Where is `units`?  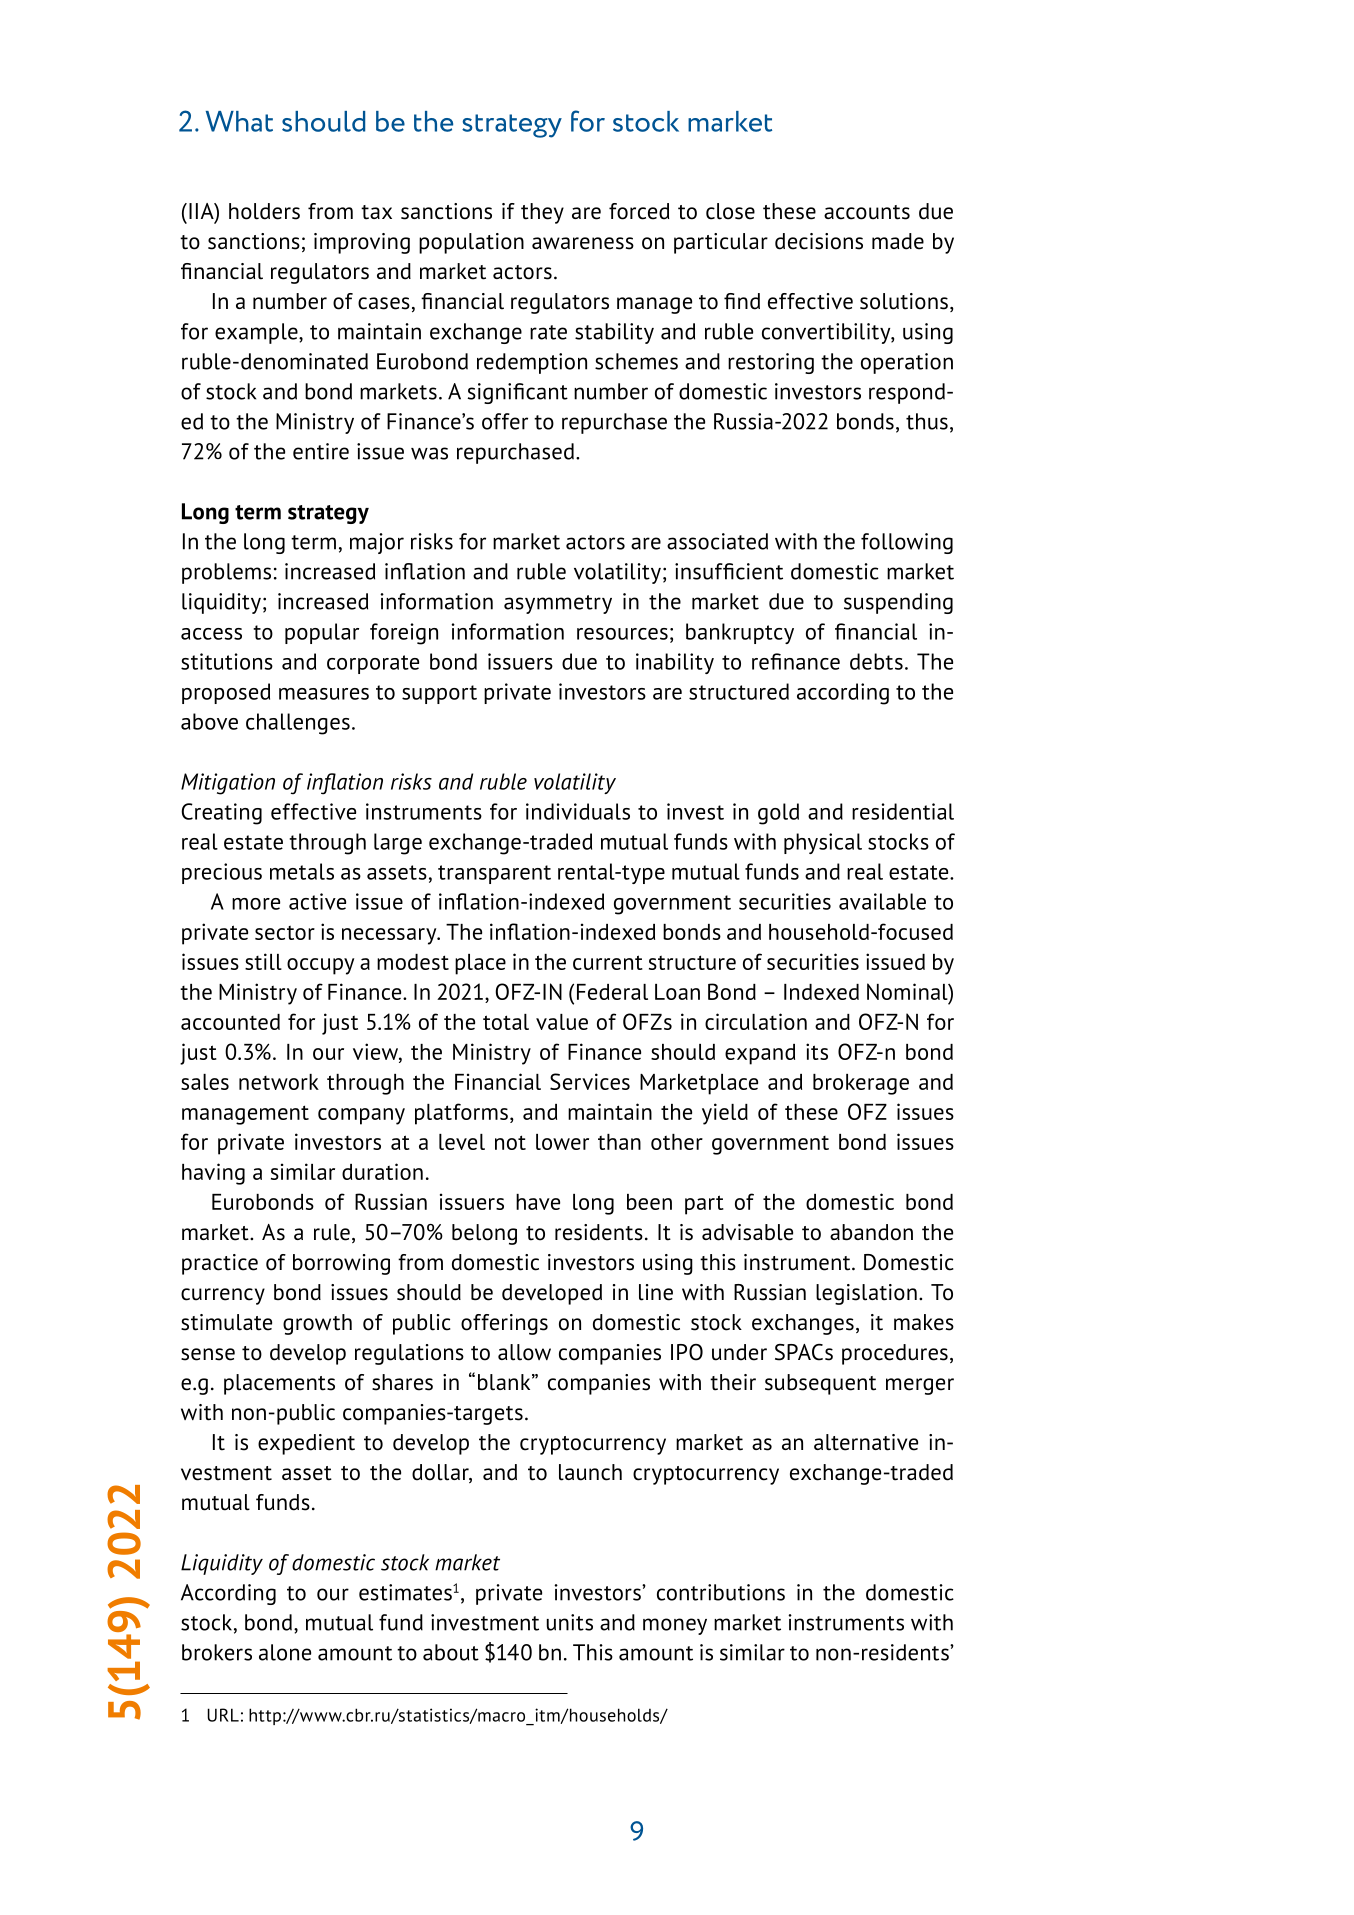 units is located at coordinates (570, 1622).
